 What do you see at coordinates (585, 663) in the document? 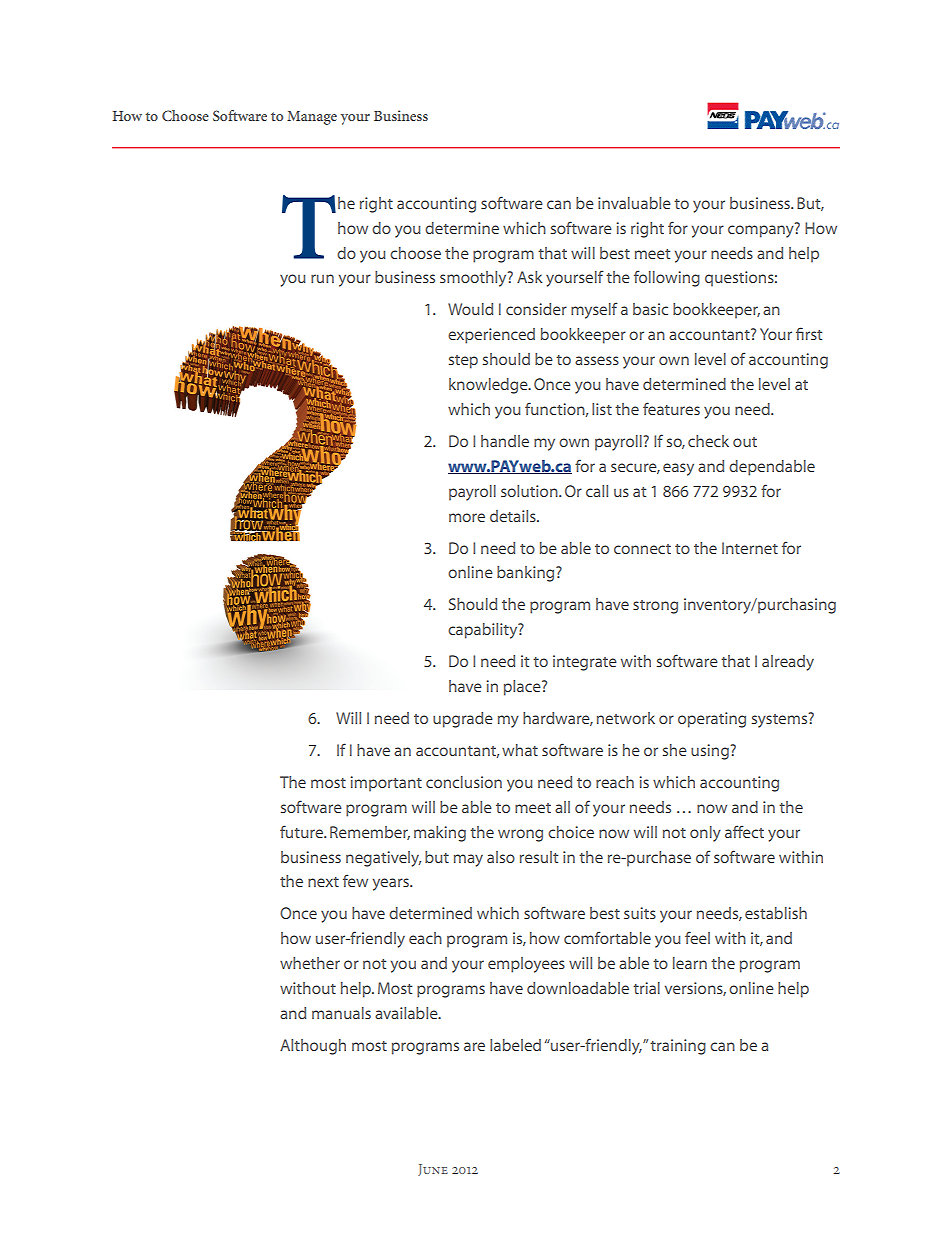
I see `integrate` at bounding box center [585, 663].
